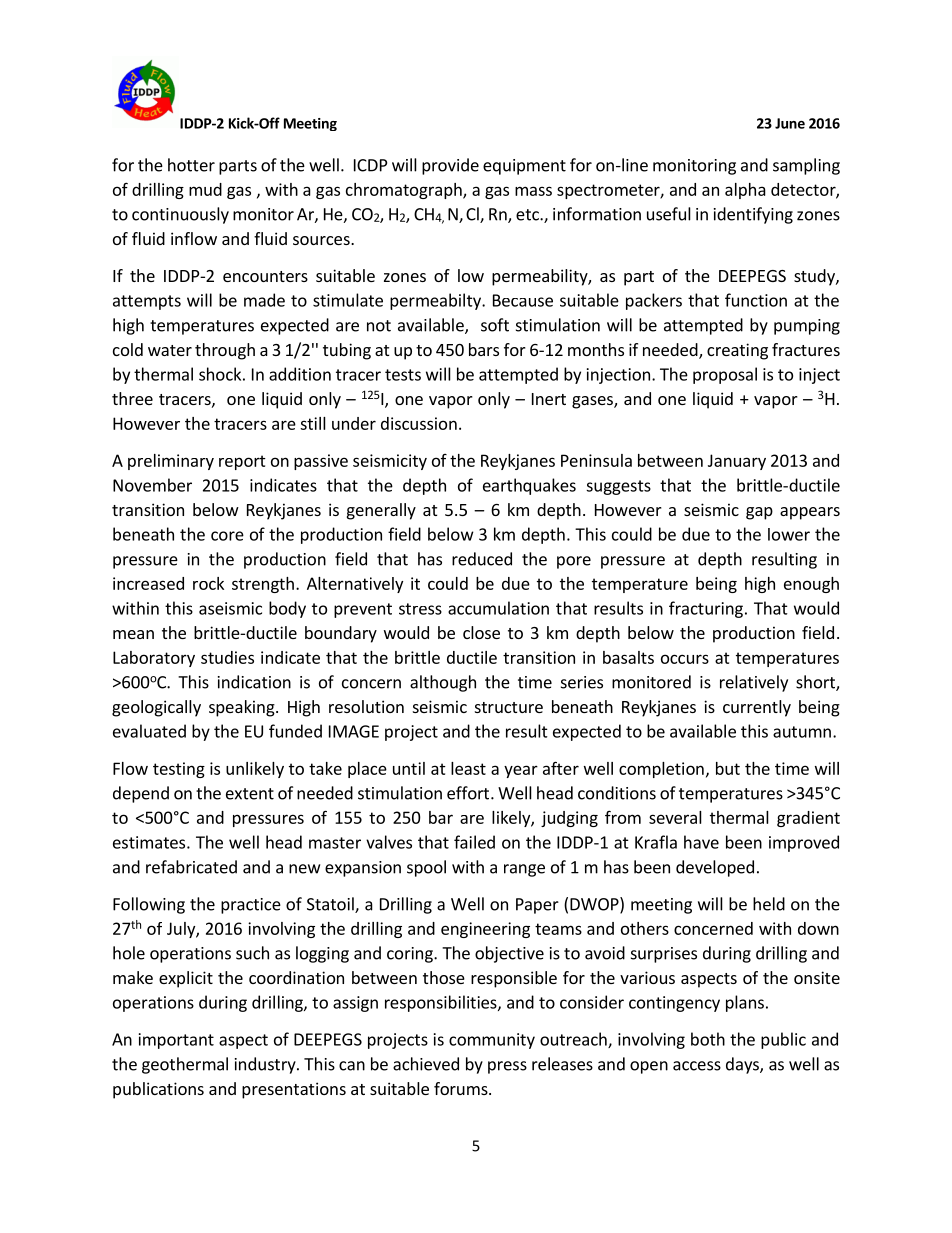 This document has width=952, height=1233. I want to click on fracturing, so click(706, 609).
